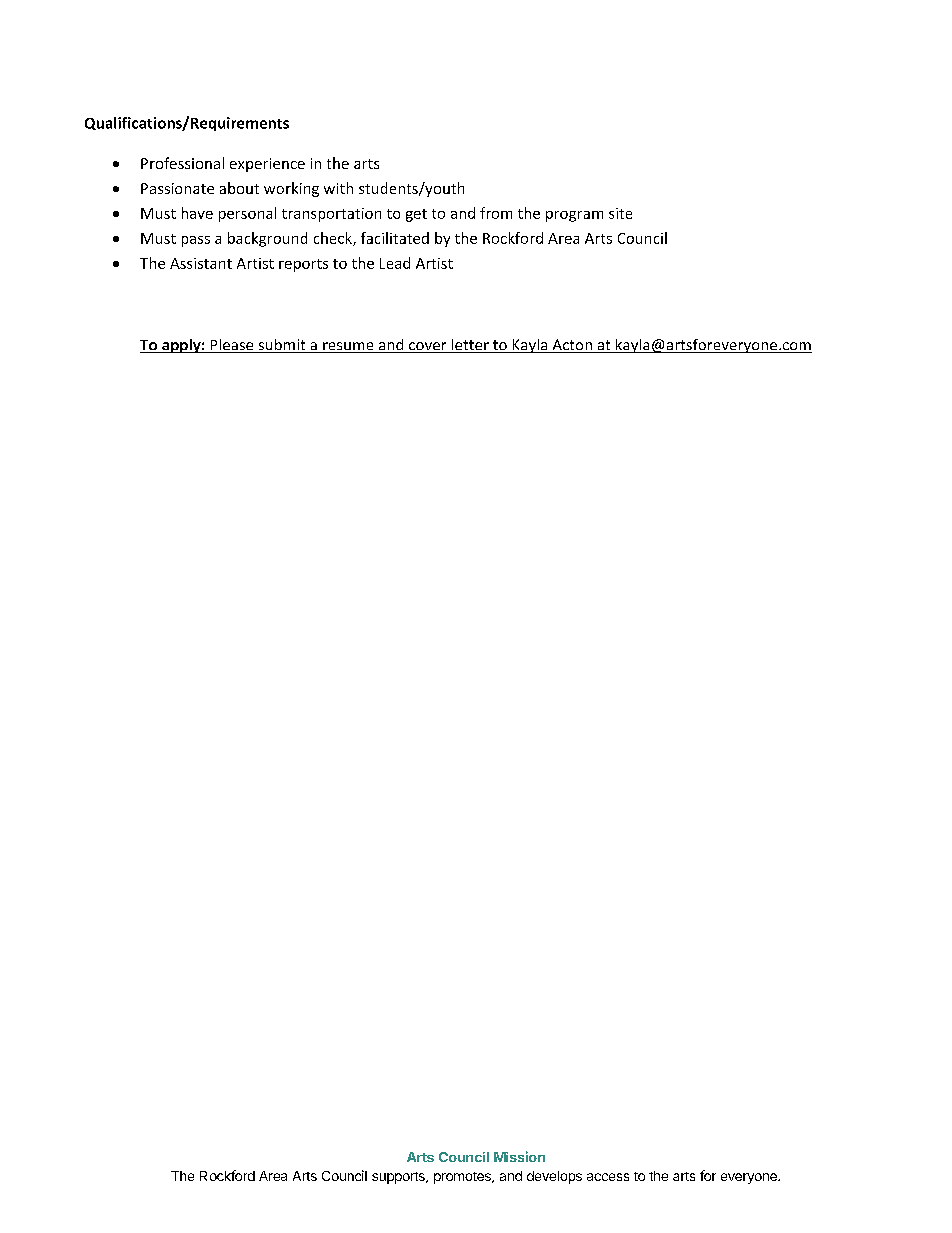  What do you see at coordinates (416, 215) in the screenshot?
I see `get` at bounding box center [416, 215].
